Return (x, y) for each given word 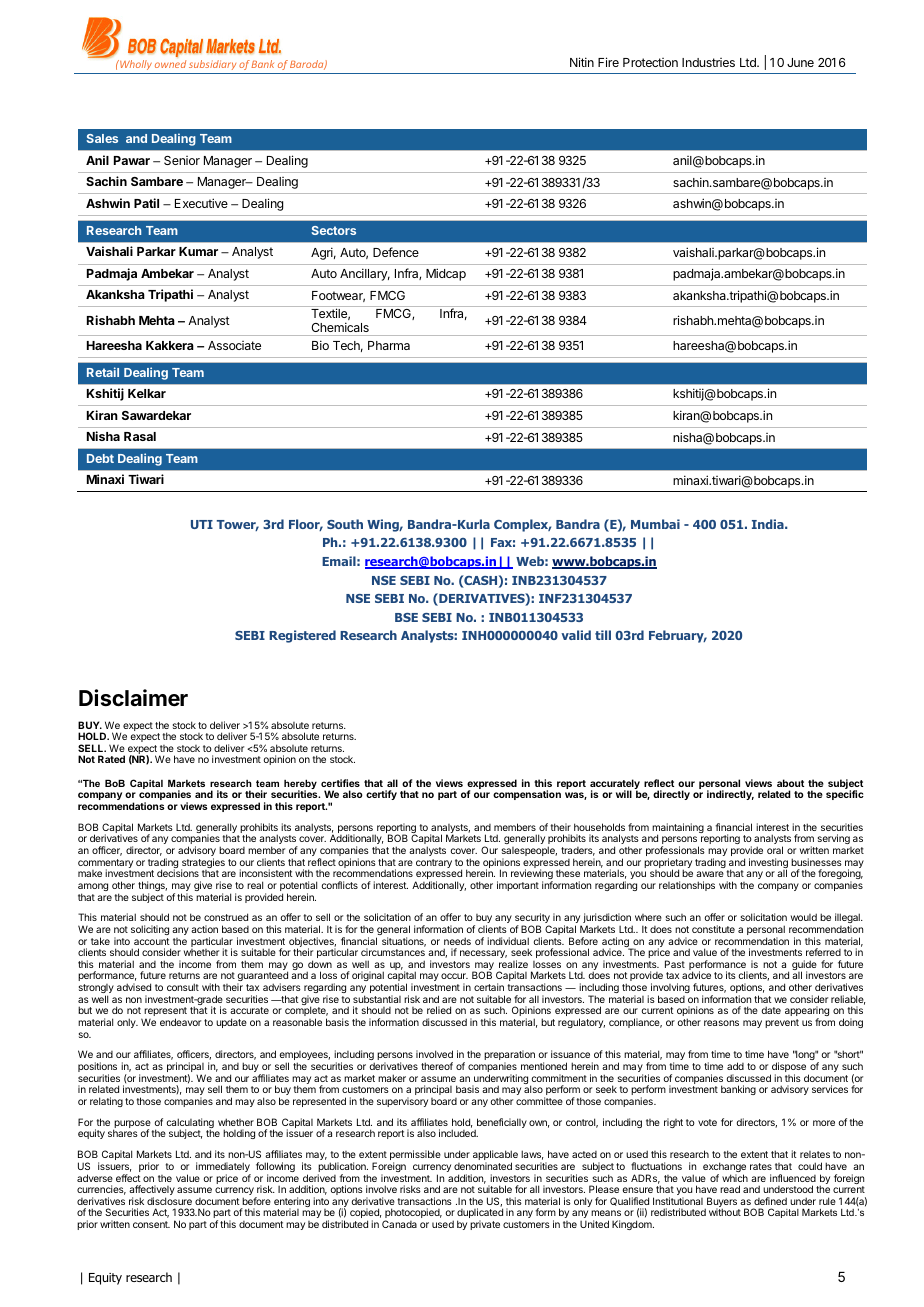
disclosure (169, 1201)
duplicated (480, 1214)
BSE (406, 617)
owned (170, 64)
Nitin (582, 62)
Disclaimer (133, 698)
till (603, 635)
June (800, 62)
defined (770, 1201)
